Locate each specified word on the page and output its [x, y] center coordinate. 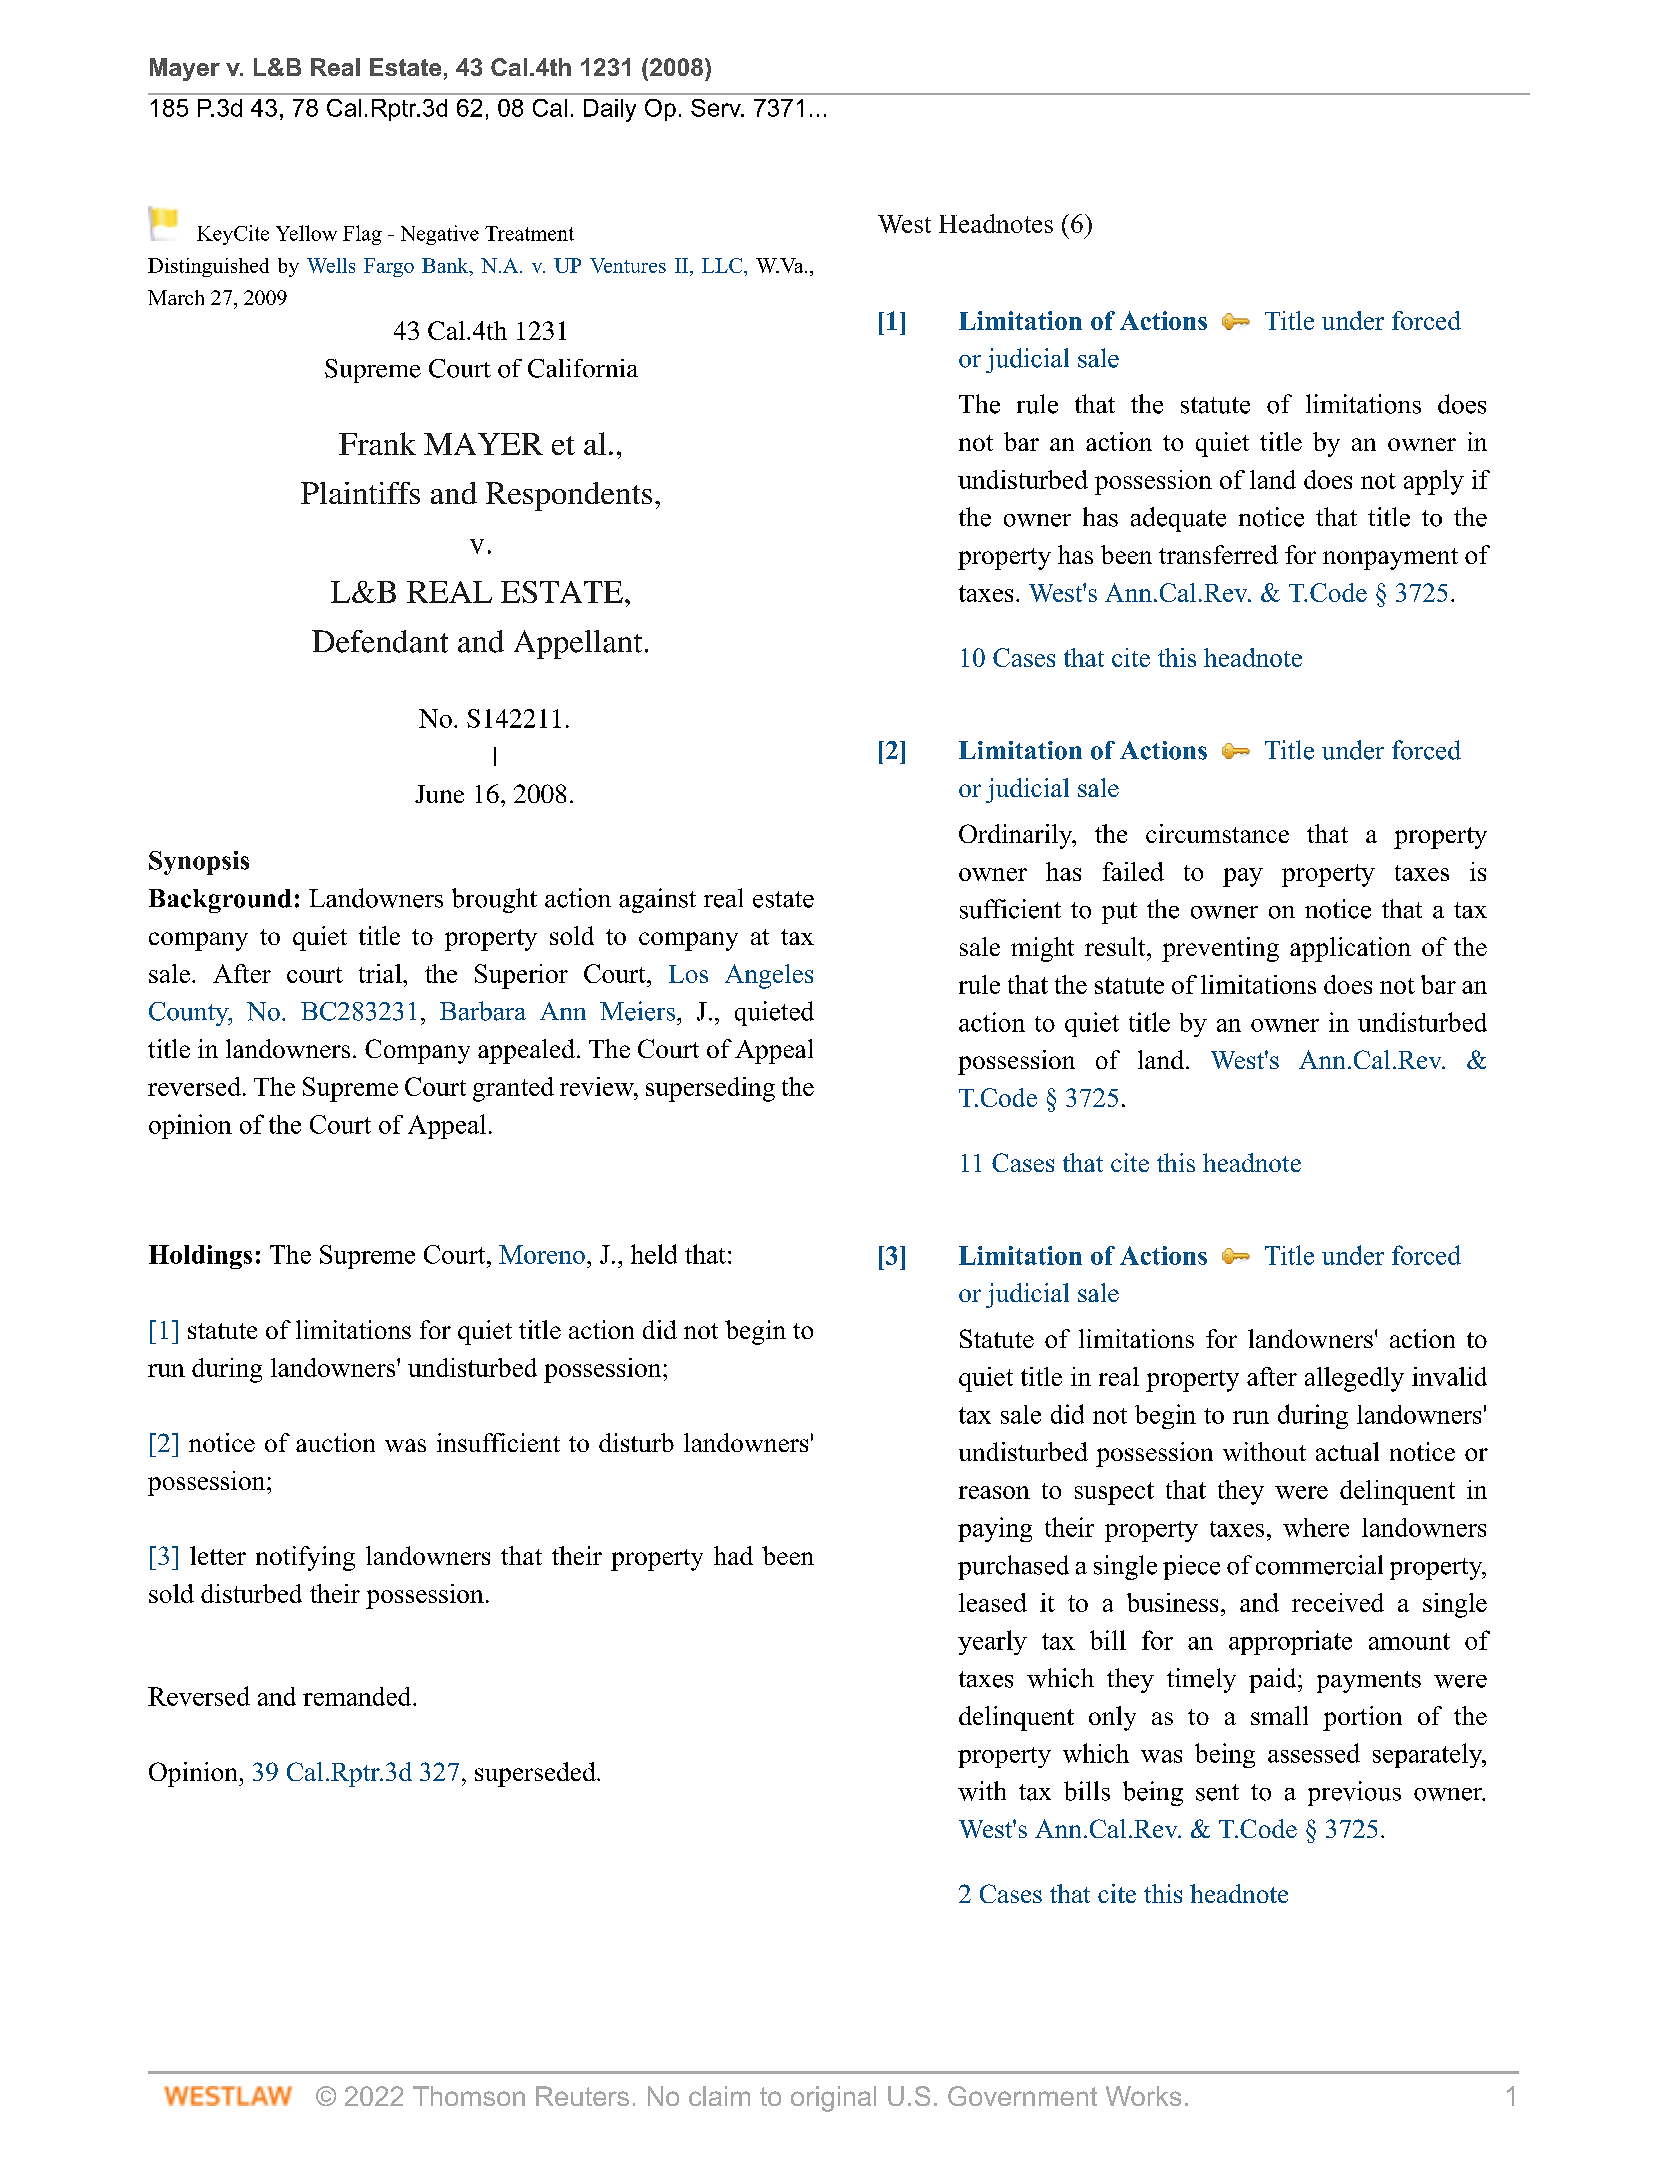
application [1350, 949]
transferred [1218, 554]
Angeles [769, 976]
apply [1434, 482]
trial [381, 973]
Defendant [380, 641]
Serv [717, 108]
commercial [1319, 1565]
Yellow [306, 233]
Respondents [569, 496]
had [733, 1555]
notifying [305, 1558]
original [833, 2099]
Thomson [469, 2096]
